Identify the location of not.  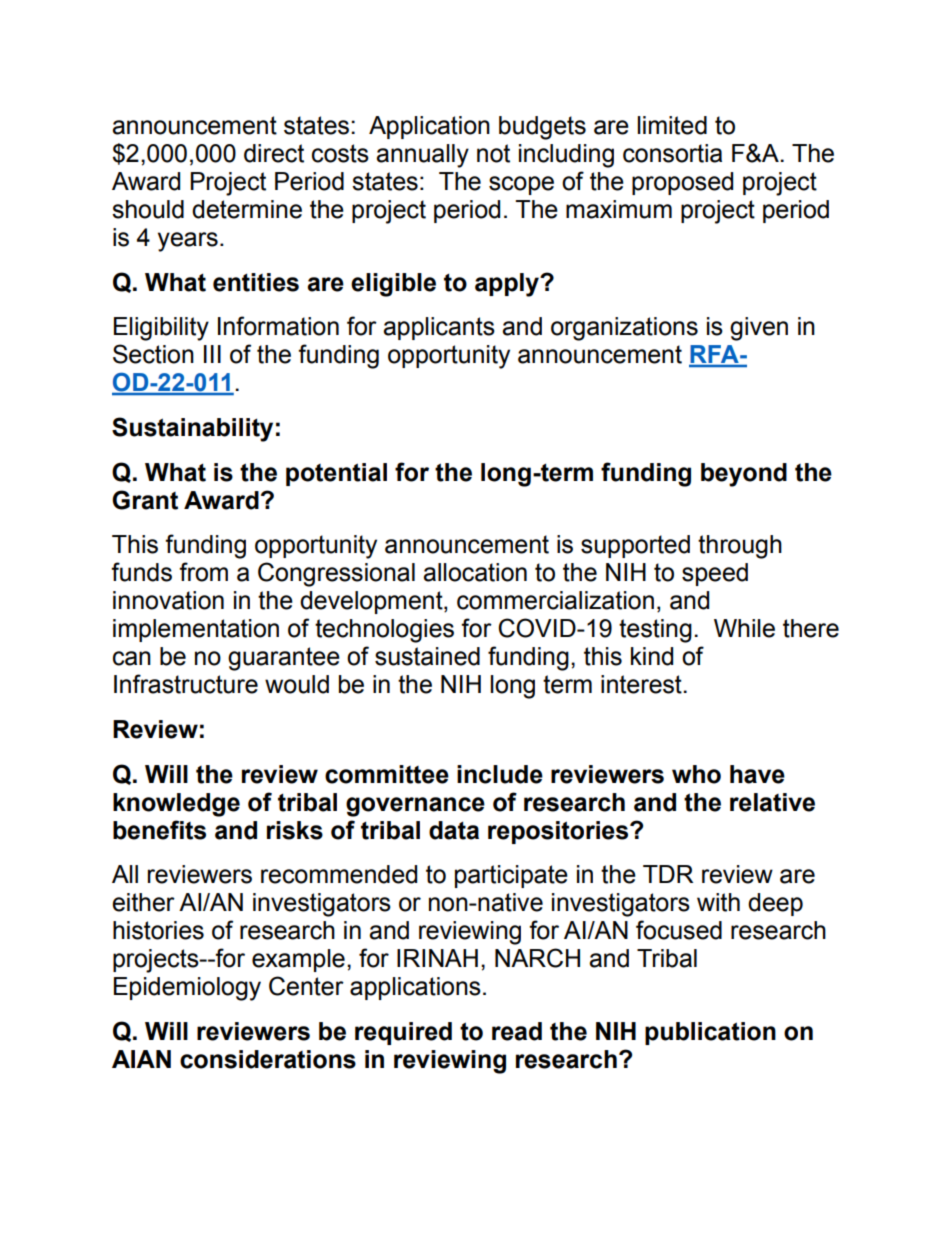
(493, 153).
